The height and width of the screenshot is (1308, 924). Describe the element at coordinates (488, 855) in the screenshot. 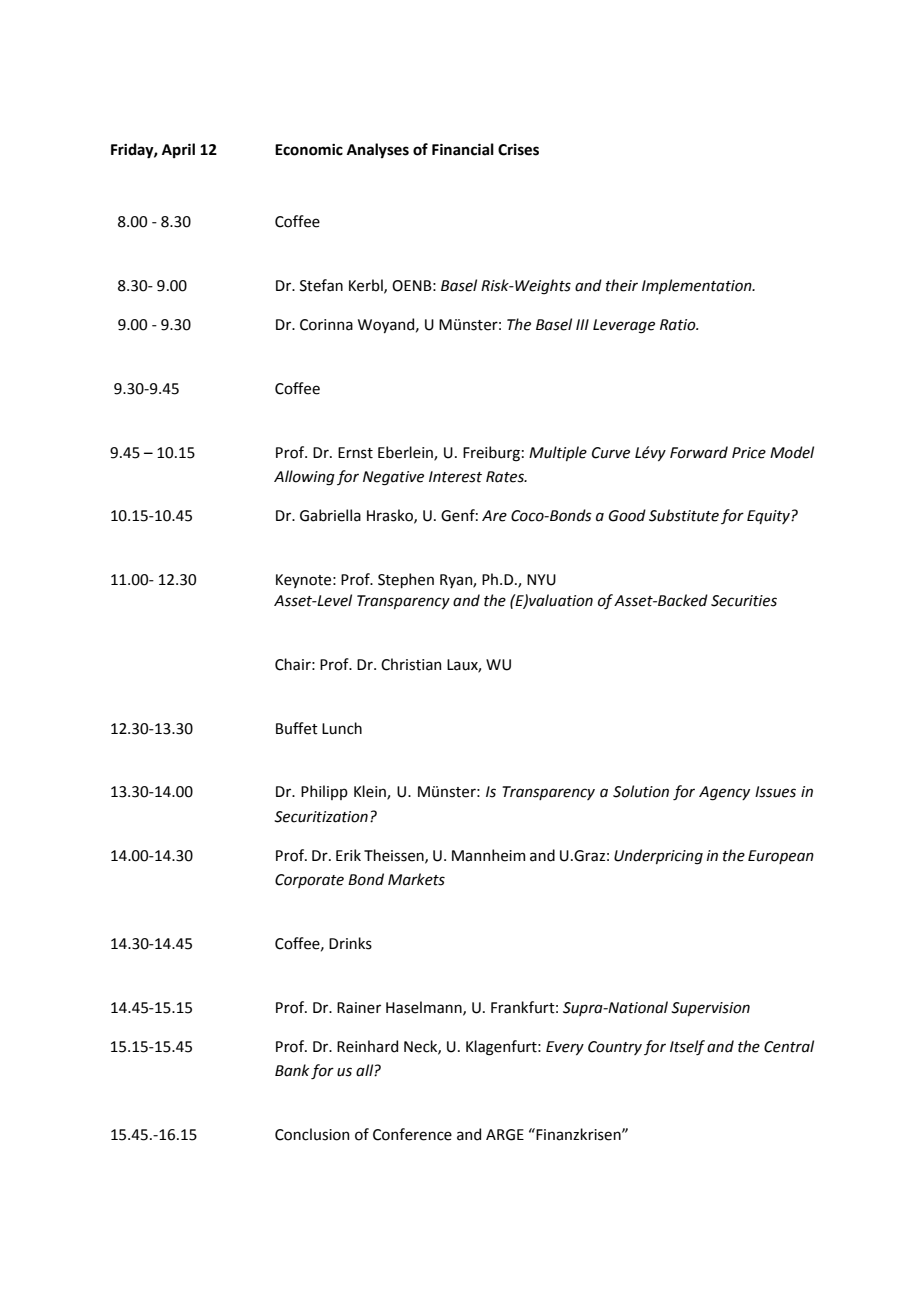

I see `Mannheim` at that location.
